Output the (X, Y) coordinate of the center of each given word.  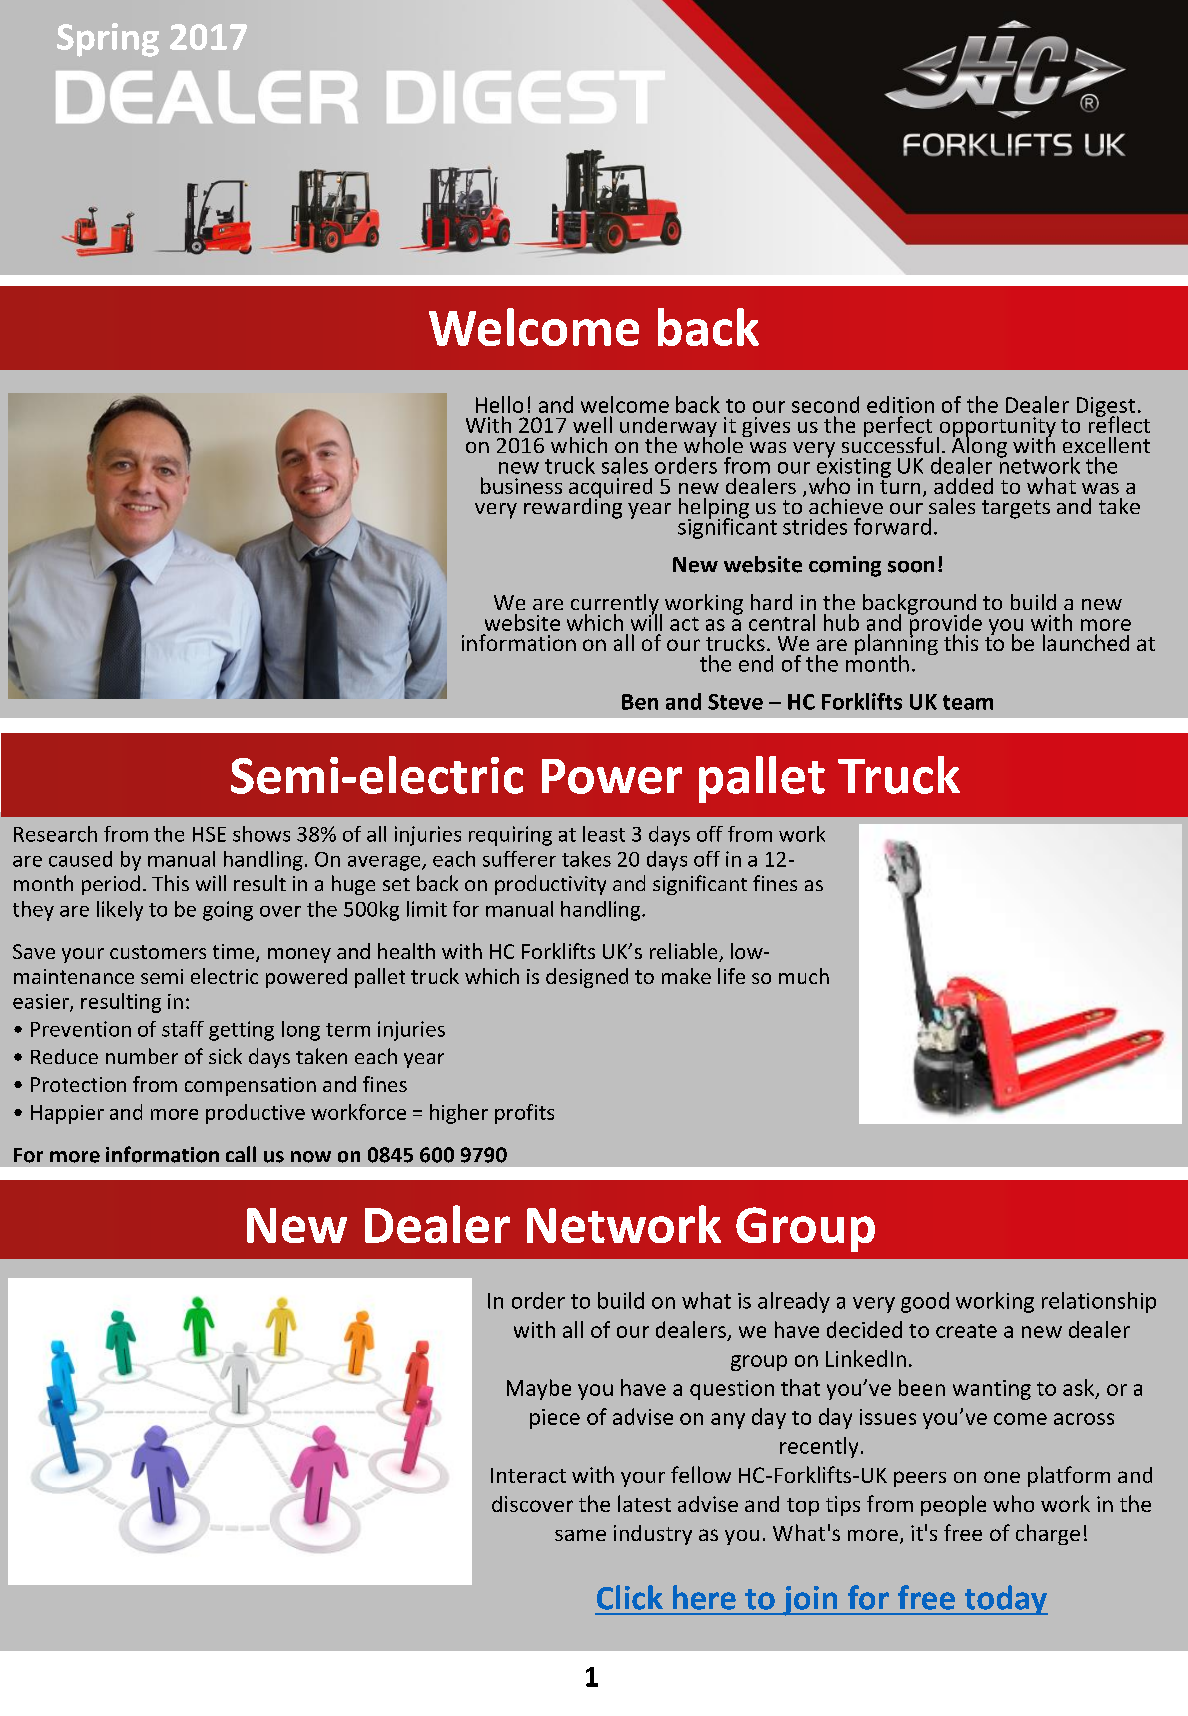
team (968, 702)
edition (900, 404)
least (604, 834)
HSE (209, 834)
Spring (108, 40)
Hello (499, 404)
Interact (528, 1475)
